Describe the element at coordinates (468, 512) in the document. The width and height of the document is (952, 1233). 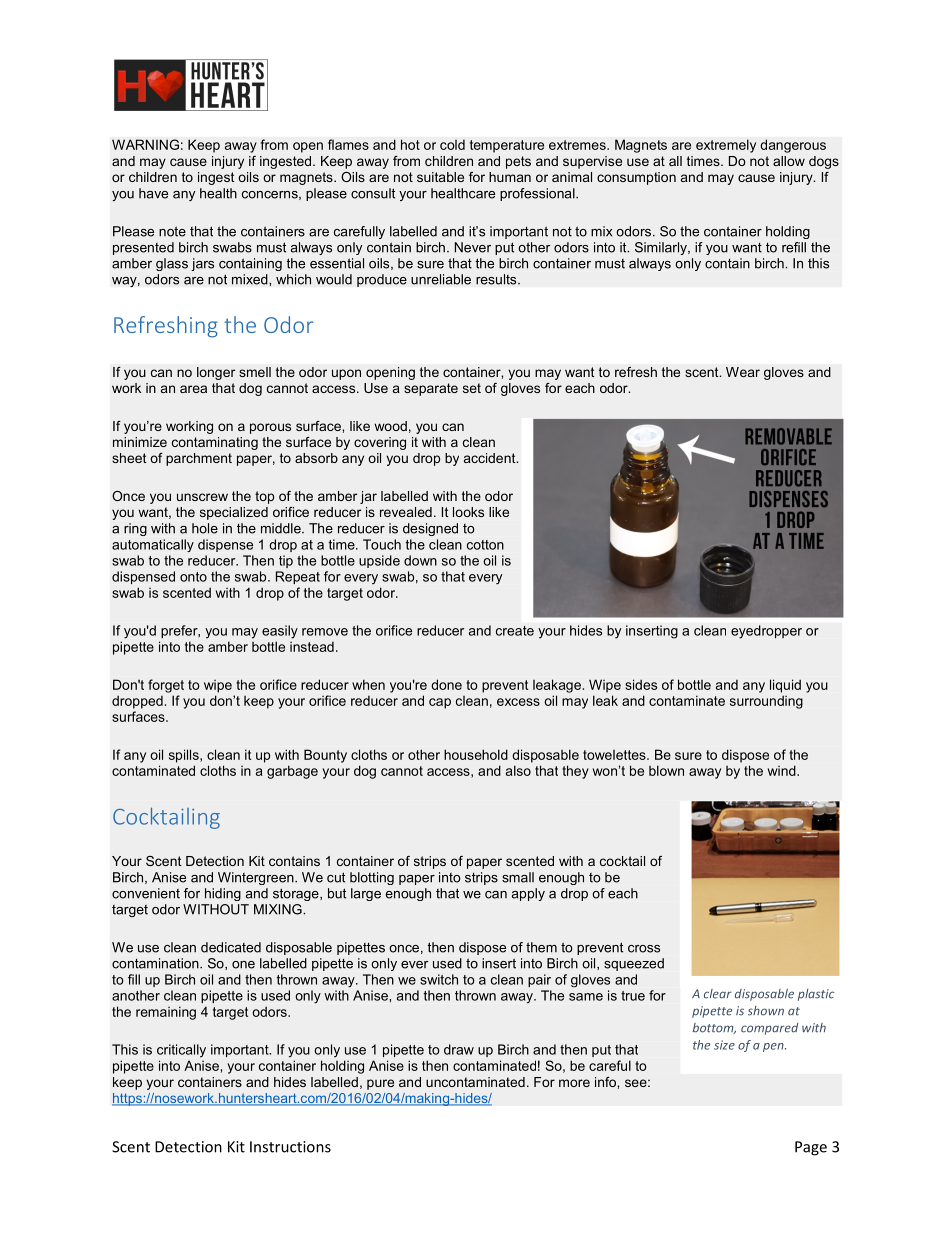
I see `looks` at that location.
